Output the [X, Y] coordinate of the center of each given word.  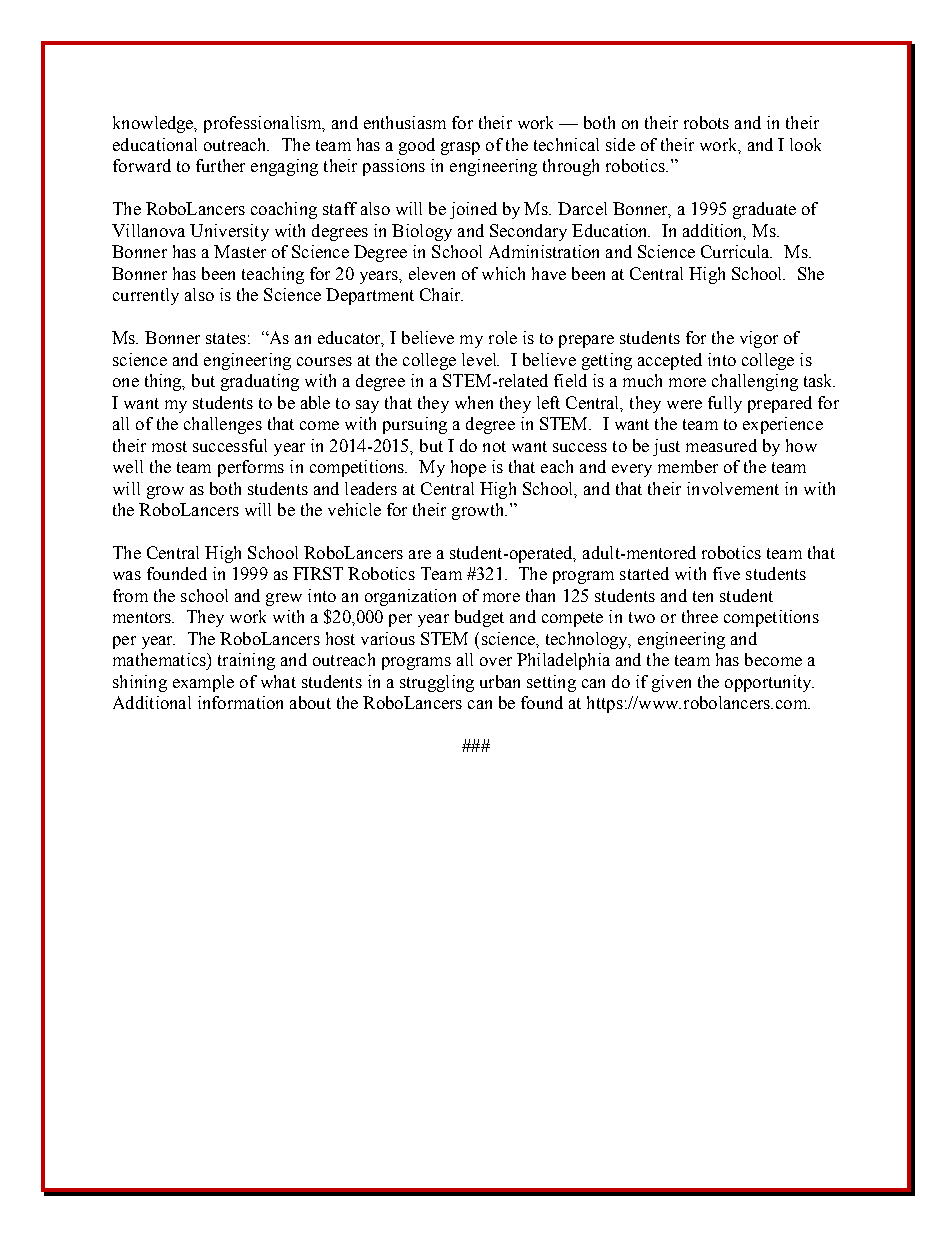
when [474, 402]
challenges [223, 425]
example [203, 683]
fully [725, 404]
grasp [460, 148]
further [220, 165]
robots [706, 122]
